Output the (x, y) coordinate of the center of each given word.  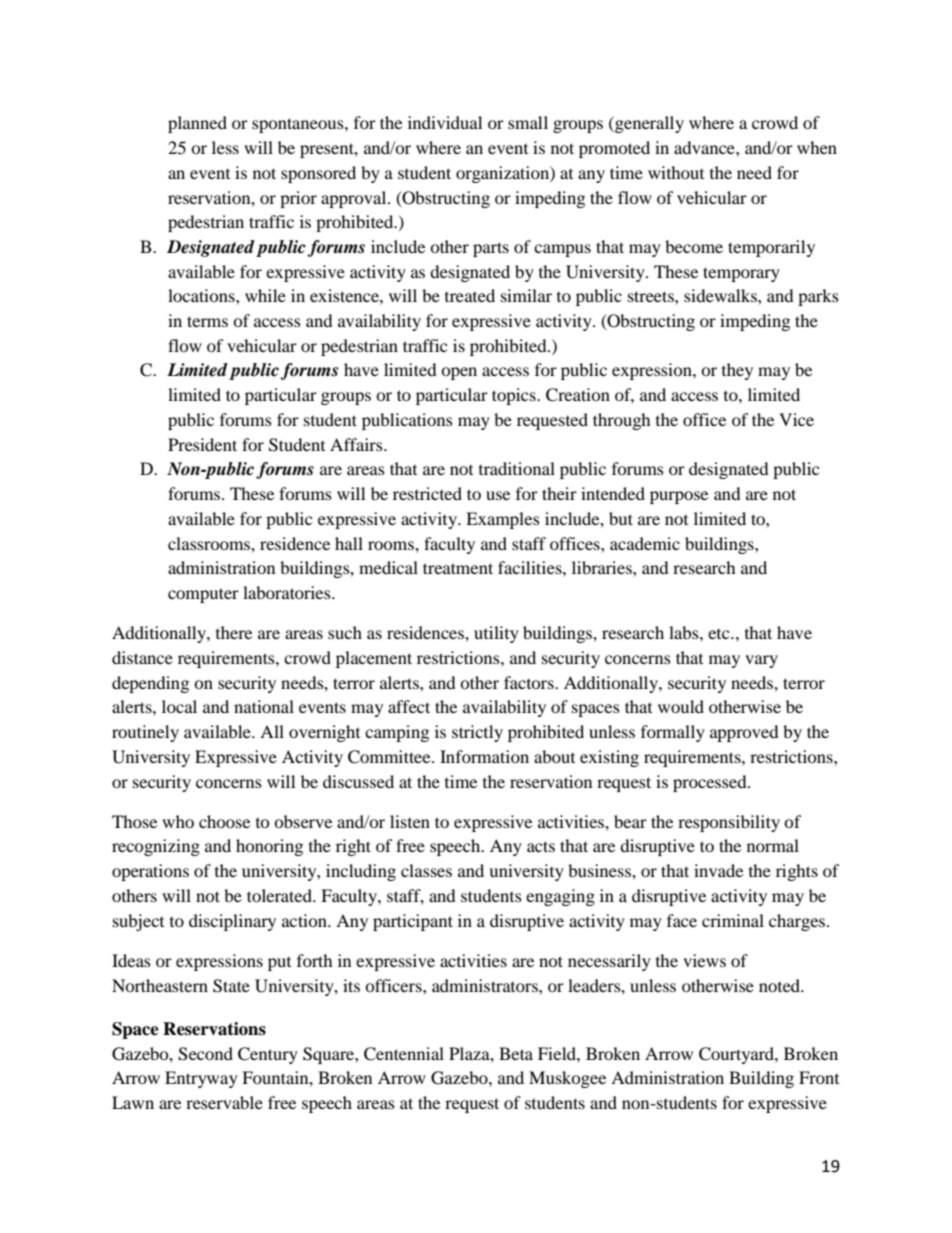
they (737, 371)
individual (445, 122)
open (459, 373)
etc (720, 634)
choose (224, 821)
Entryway (201, 1079)
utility (496, 634)
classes (426, 870)
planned (197, 124)
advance (705, 147)
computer (203, 595)
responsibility (729, 823)
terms (207, 321)
